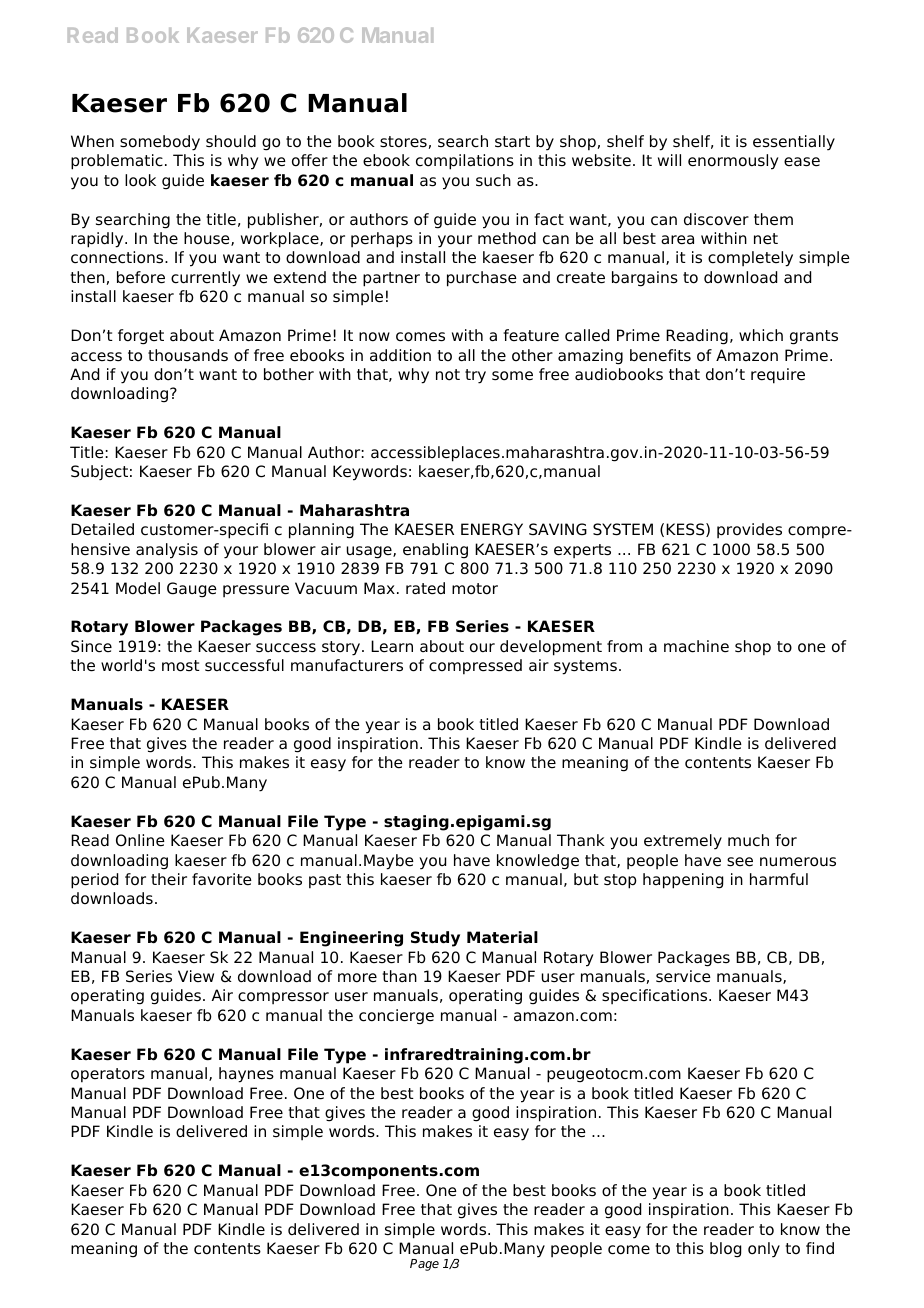 The height and width of the screenshot is (1308, 924). I want to click on concierge, so click(396, 1017).
